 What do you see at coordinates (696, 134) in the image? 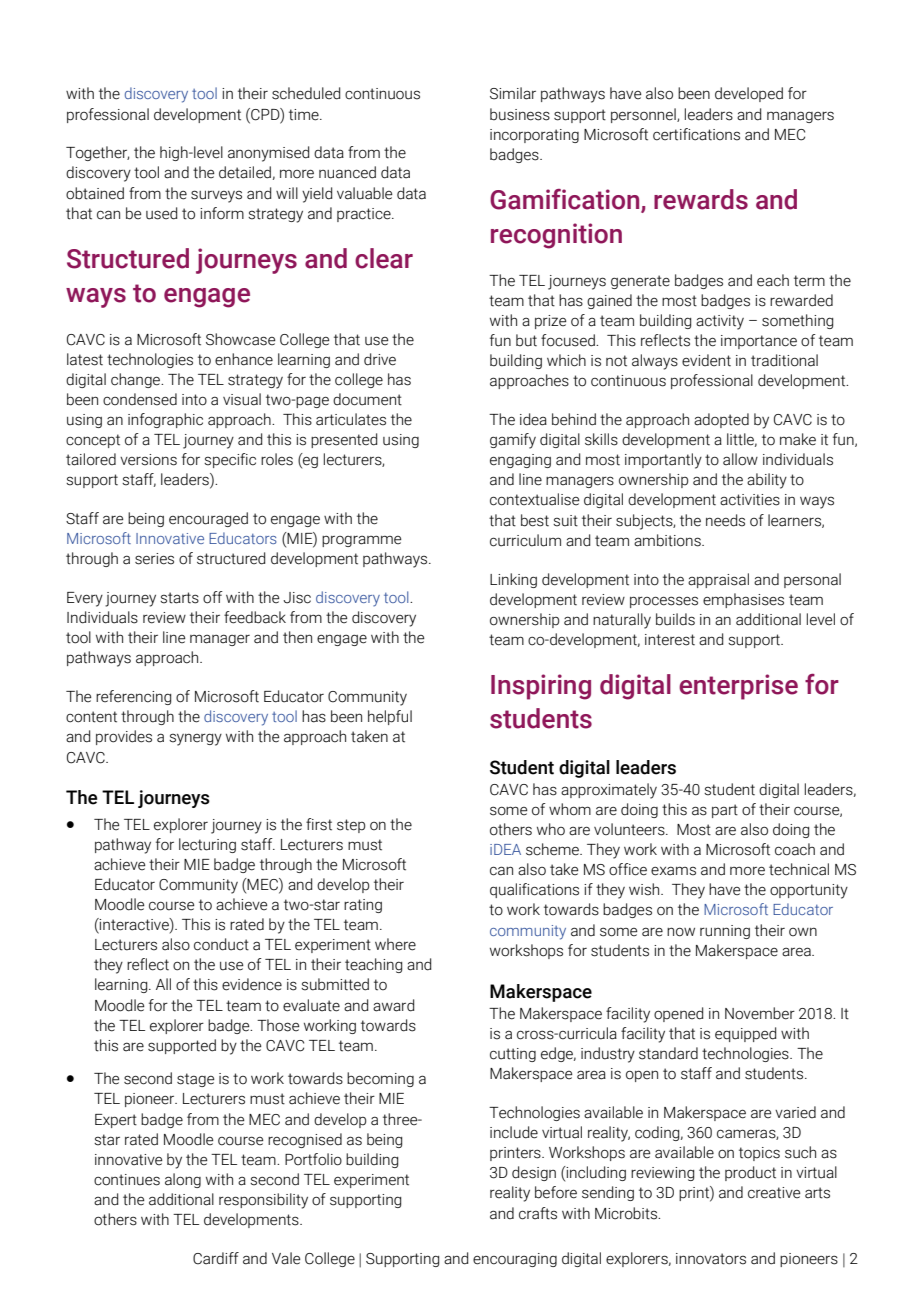
I see `certifications` at bounding box center [696, 134].
